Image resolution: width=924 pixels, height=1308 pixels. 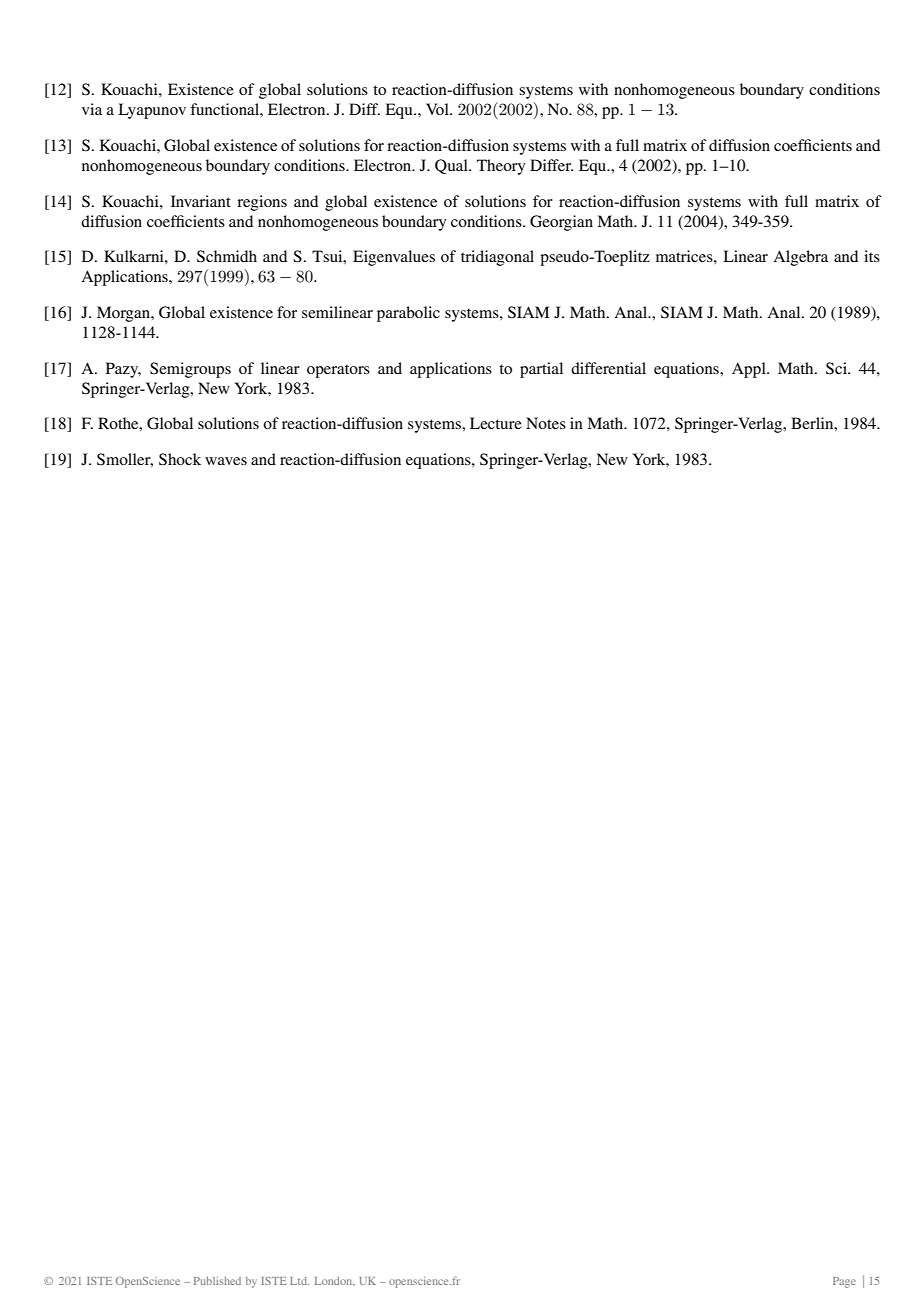 What do you see at coordinates (408, 314) in the document?
I see `parabolic` at bounding box center [408, 314].
